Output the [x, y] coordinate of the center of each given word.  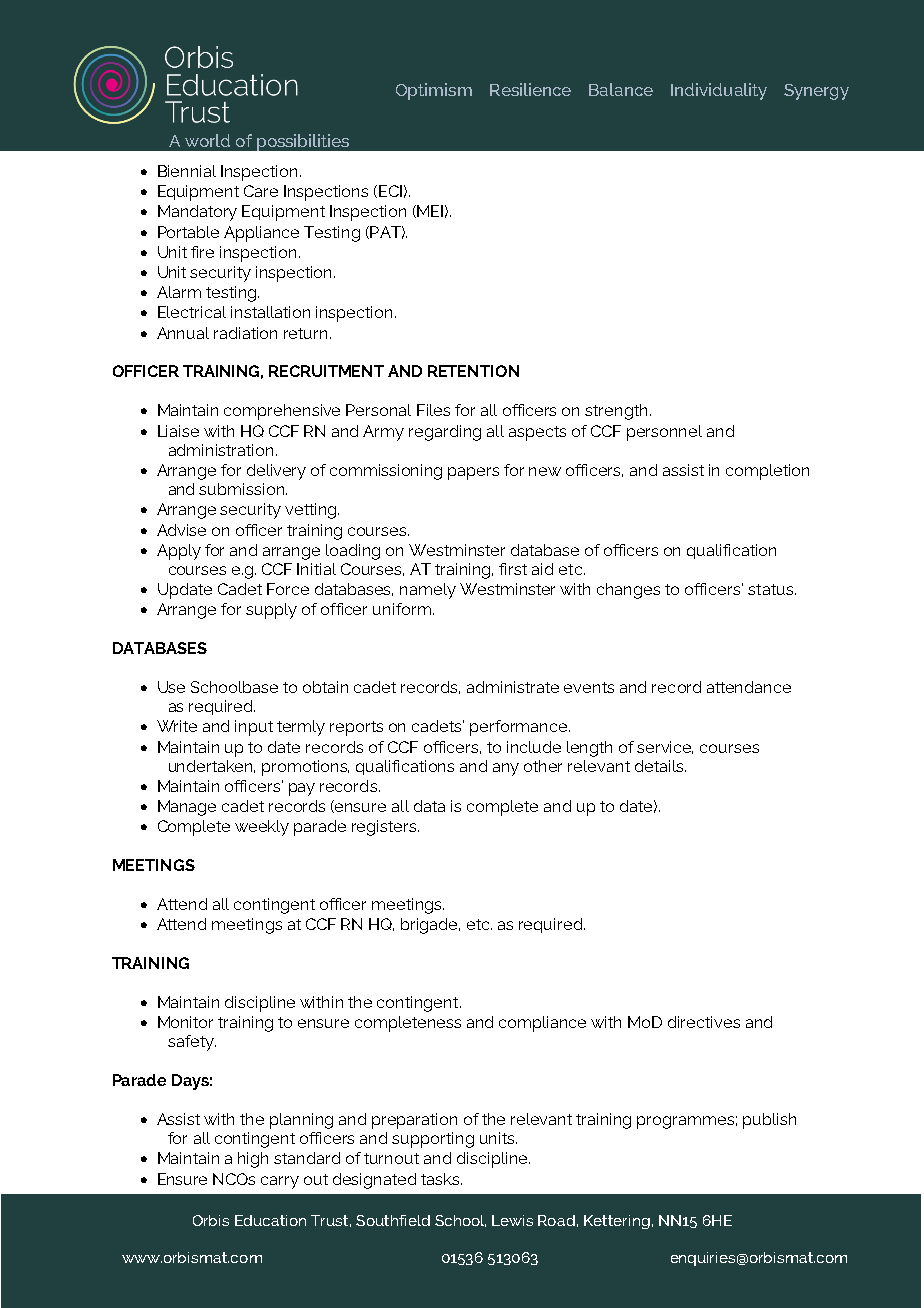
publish [769, 1121]
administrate [513, 687]
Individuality [719, 91]
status [772, 589]
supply [271, 611]
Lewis [512, 1220]
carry [280, 1182]
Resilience [530, 89]
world [207, 140]
